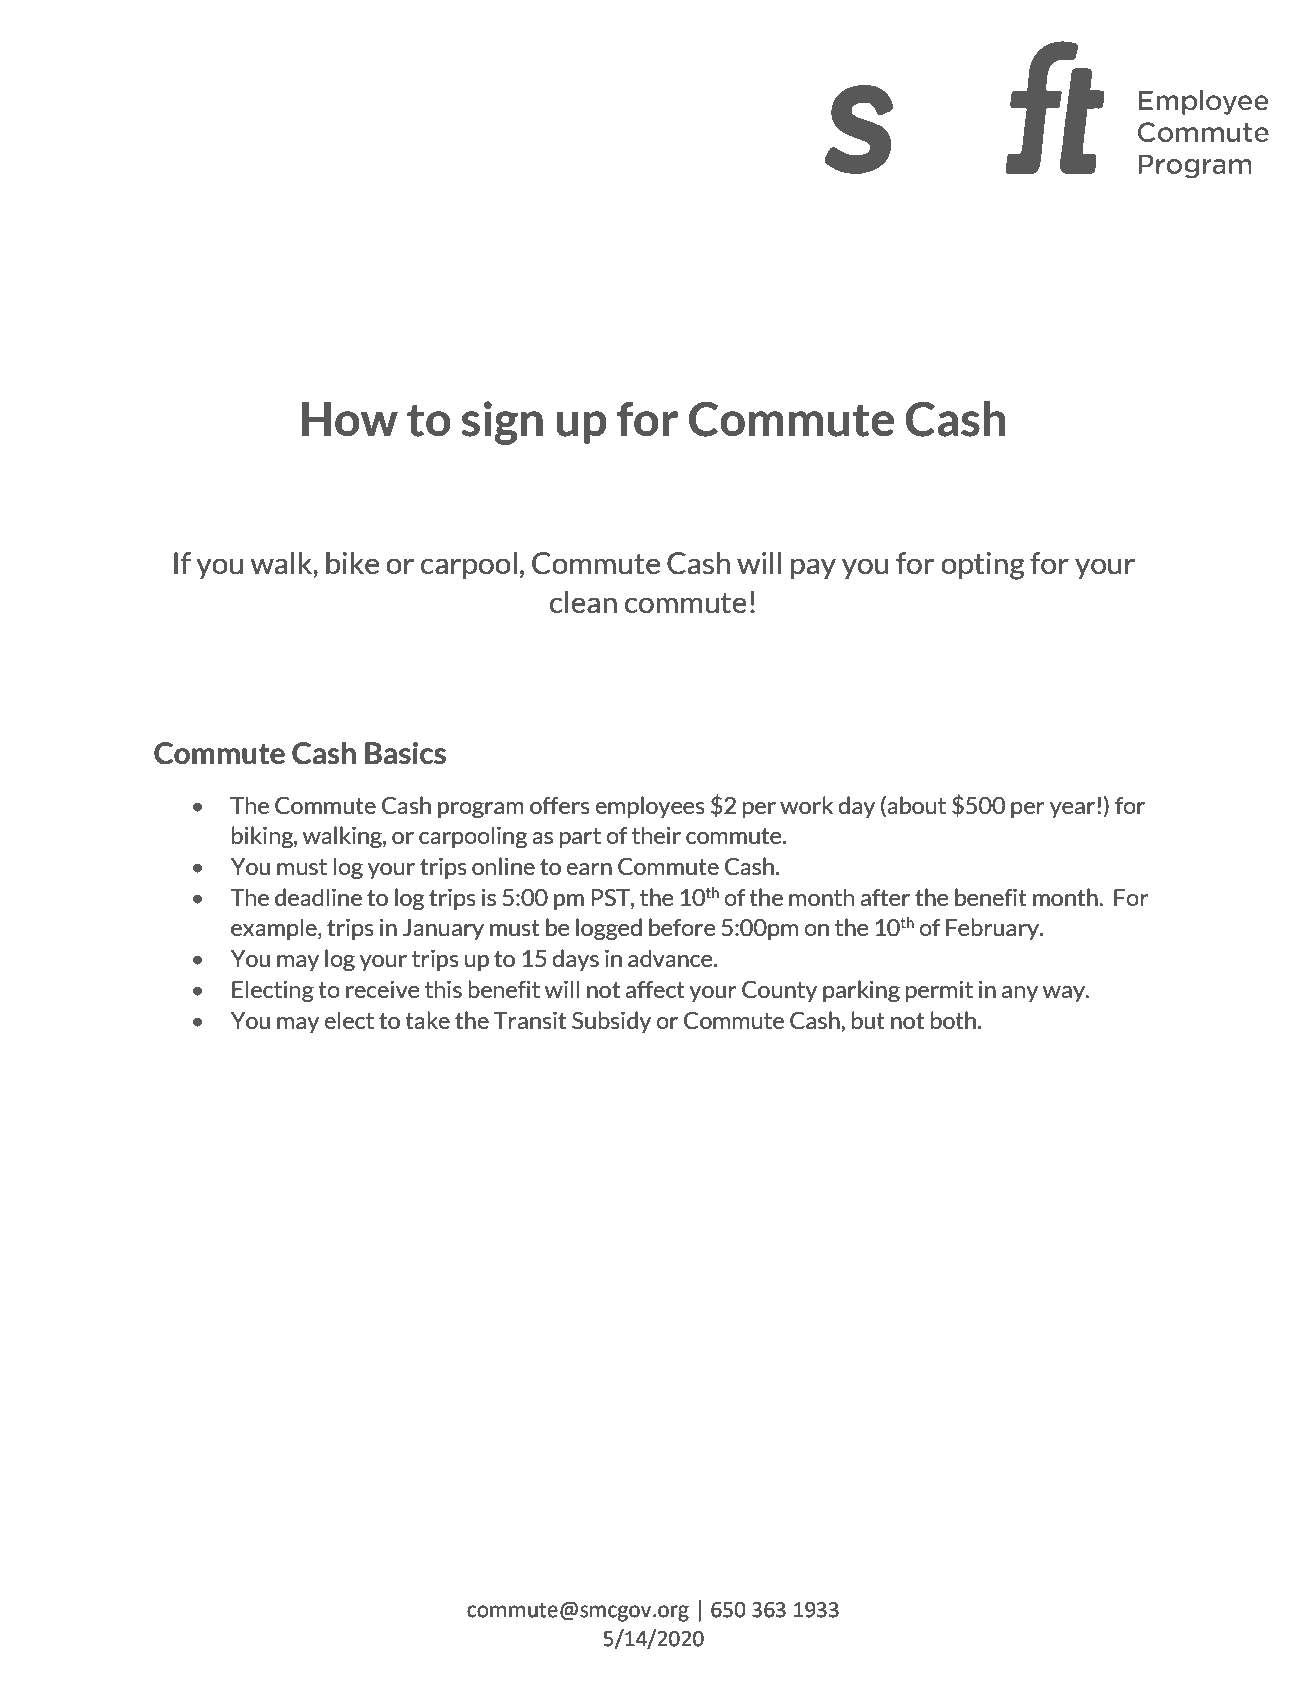 The image size is (1307, 1691). What do you see at coordinates (318, 897) in the screenshot?
I see `deadline` at bounding box center [318, 897].
